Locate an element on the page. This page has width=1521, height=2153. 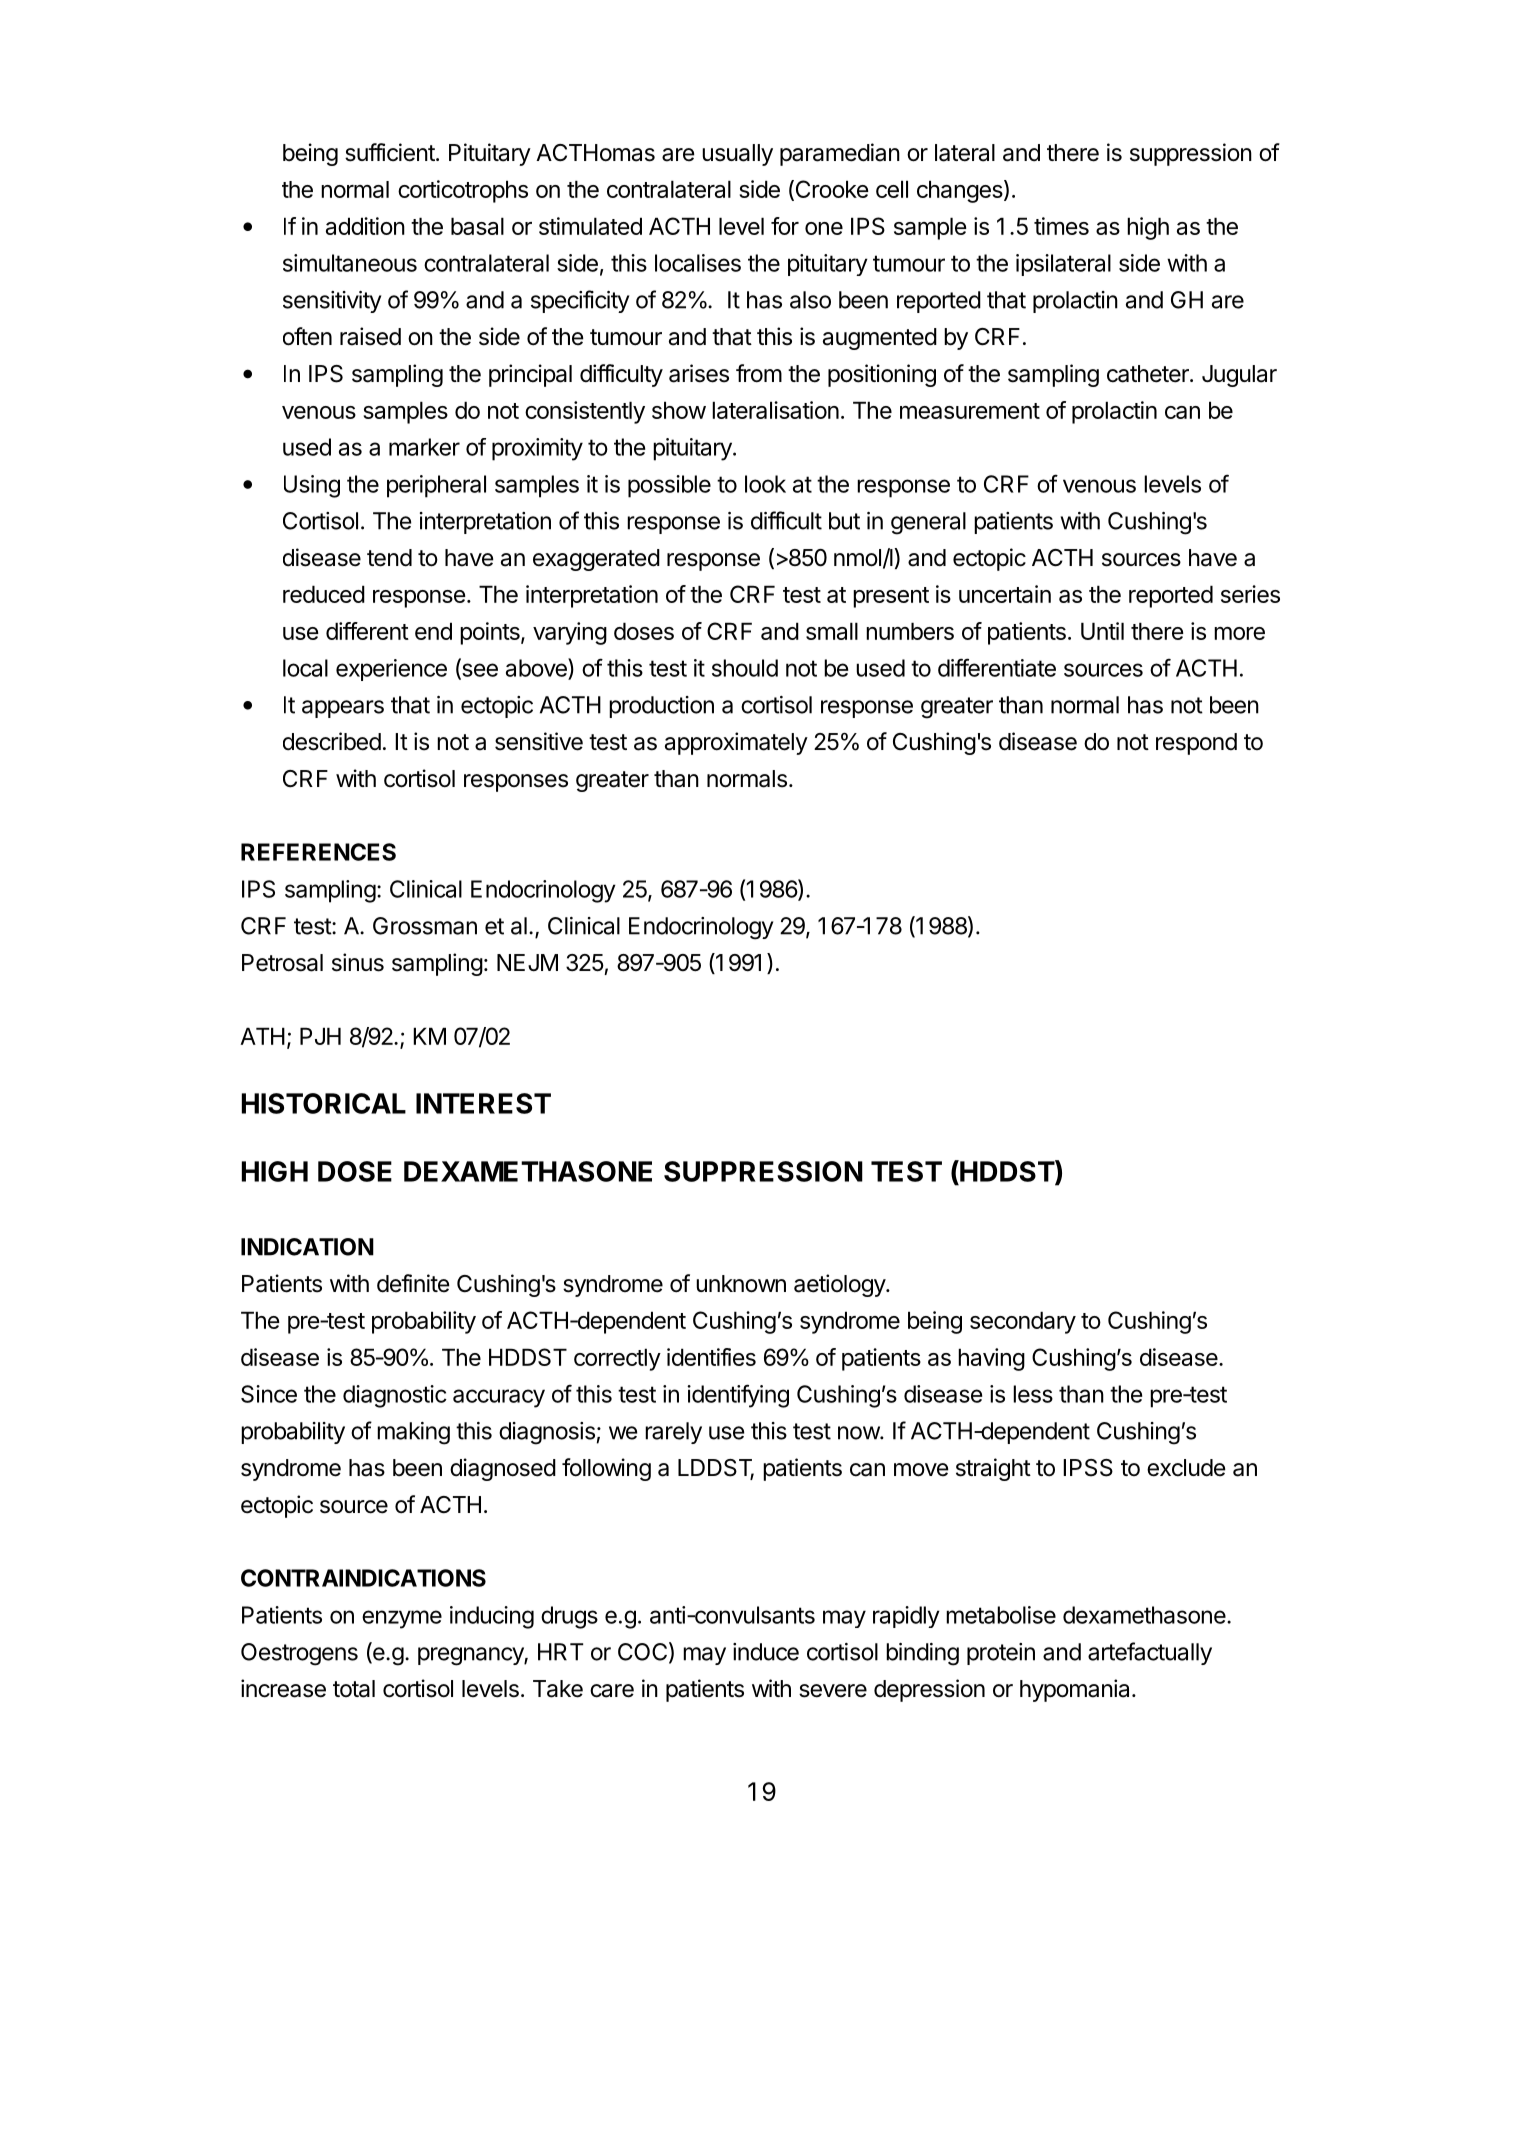
for is located at coordinates (785, 226).
